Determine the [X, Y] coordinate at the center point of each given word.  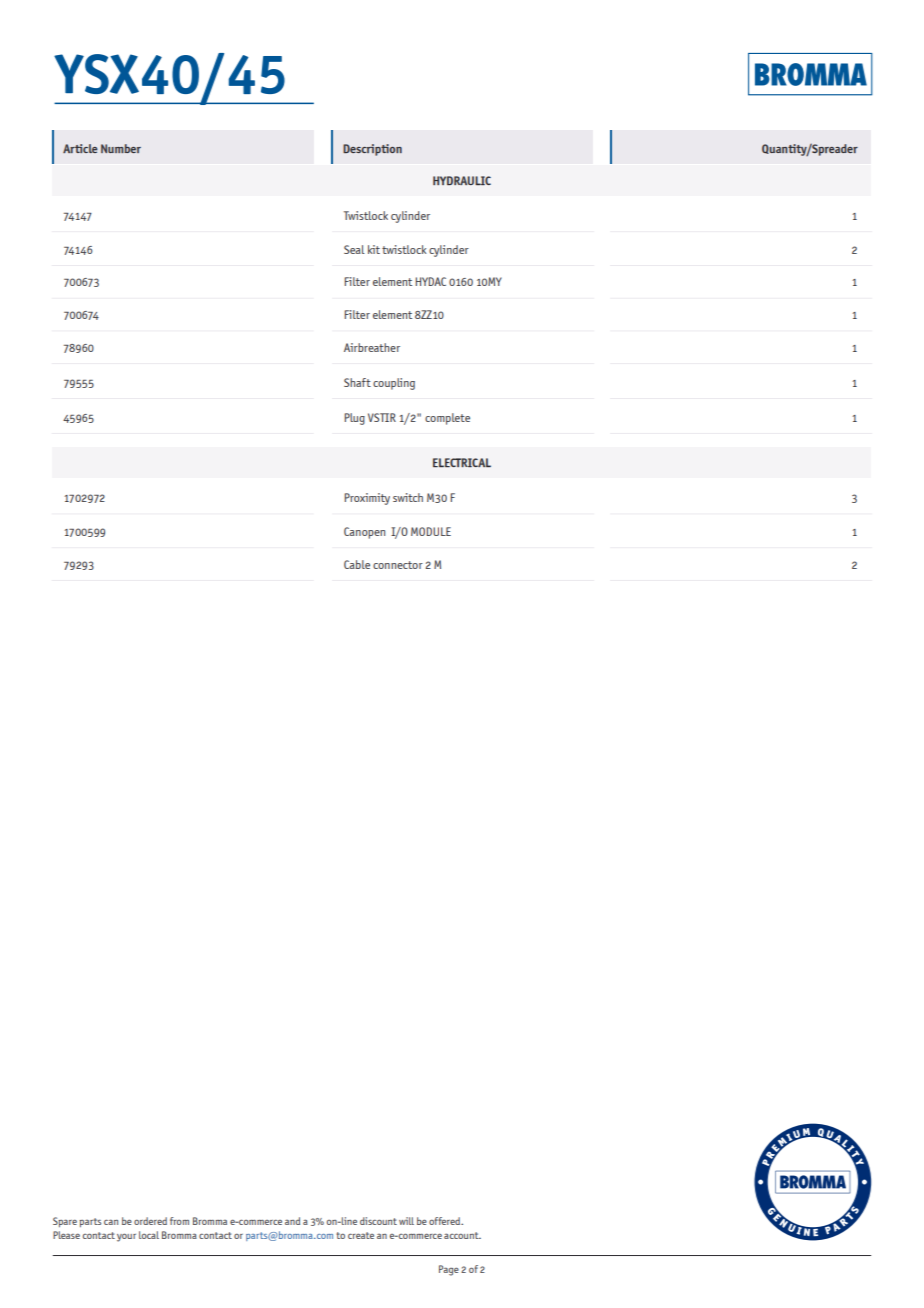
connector [398, 565]
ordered [150, 1221]
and [292, 1221]
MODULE [431, 531]
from [179, 1221]
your [126, 1237]
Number [121, 148]
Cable [357, 564]
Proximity [367, 499]
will [406, 1221]
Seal [354, 249]
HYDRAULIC [462, 180]
